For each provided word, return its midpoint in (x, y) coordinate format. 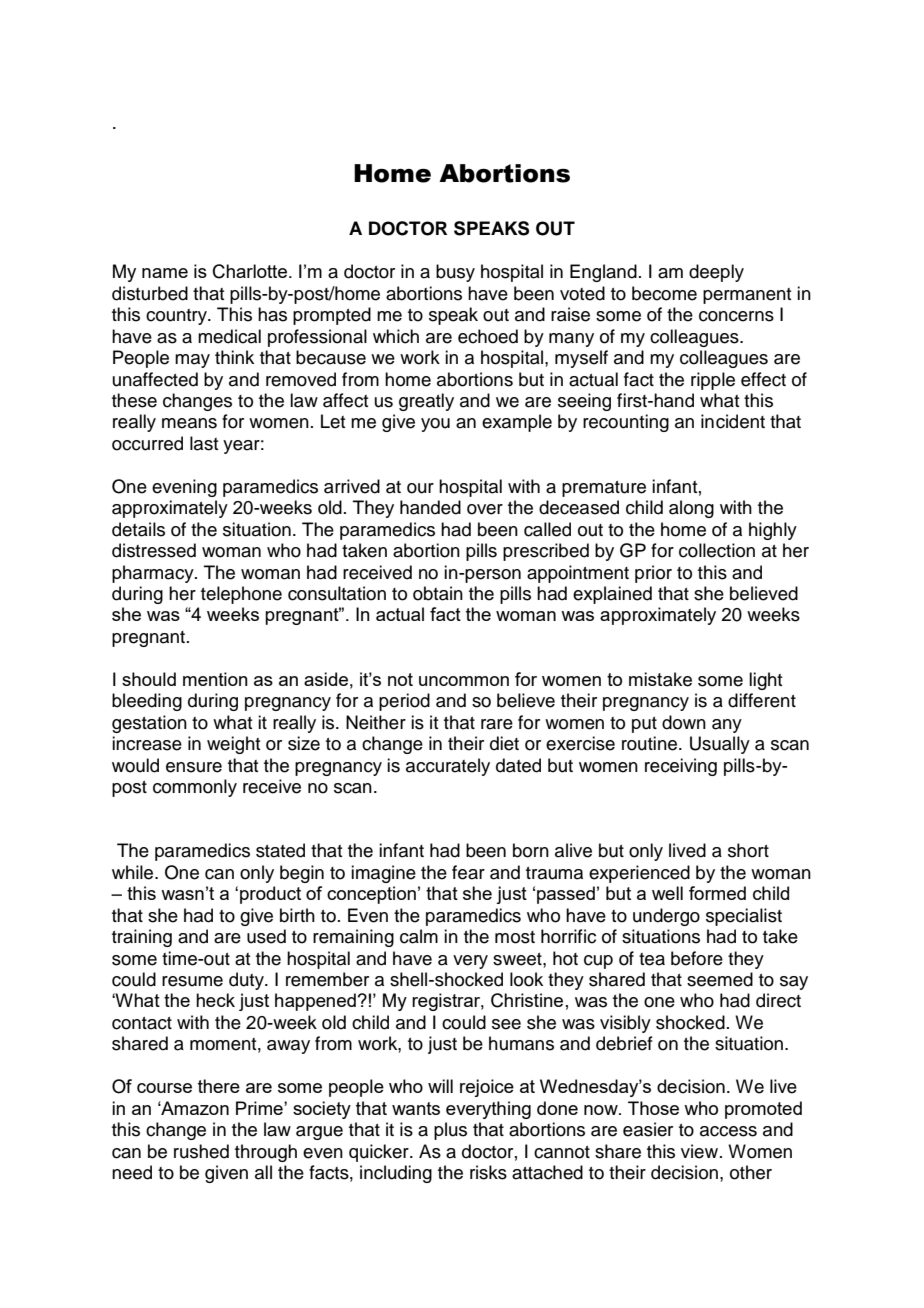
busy (455, 273)
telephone (241, 595)
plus (450, 1131)
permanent (747, 296)
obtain (438, 593)
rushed (201, 1151)
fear (468, 872)
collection (717, 550)
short (748, 850)
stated (280, 850)
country (177, 317)
